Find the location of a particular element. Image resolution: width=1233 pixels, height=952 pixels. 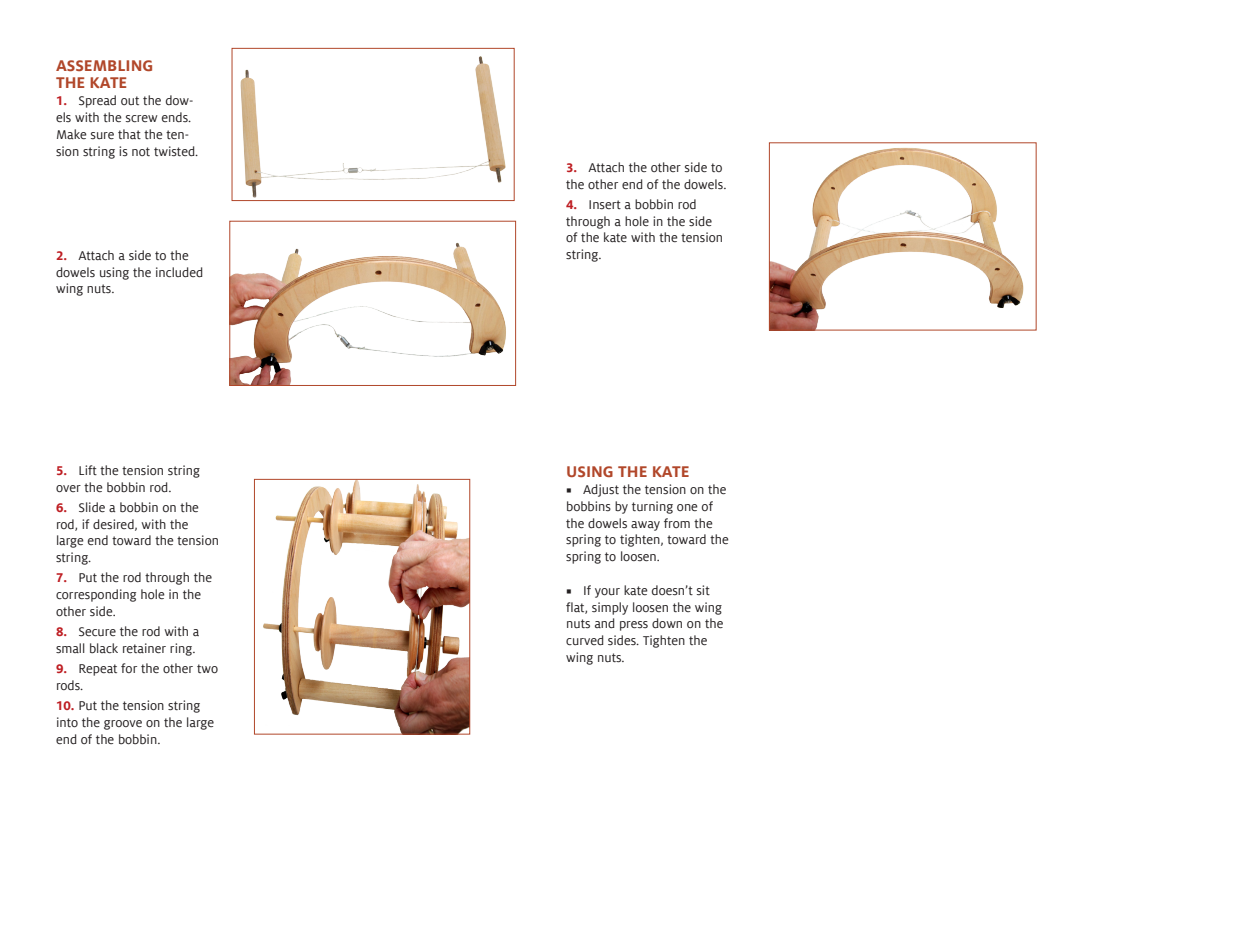

ends is located at coordinates (176, 117).
